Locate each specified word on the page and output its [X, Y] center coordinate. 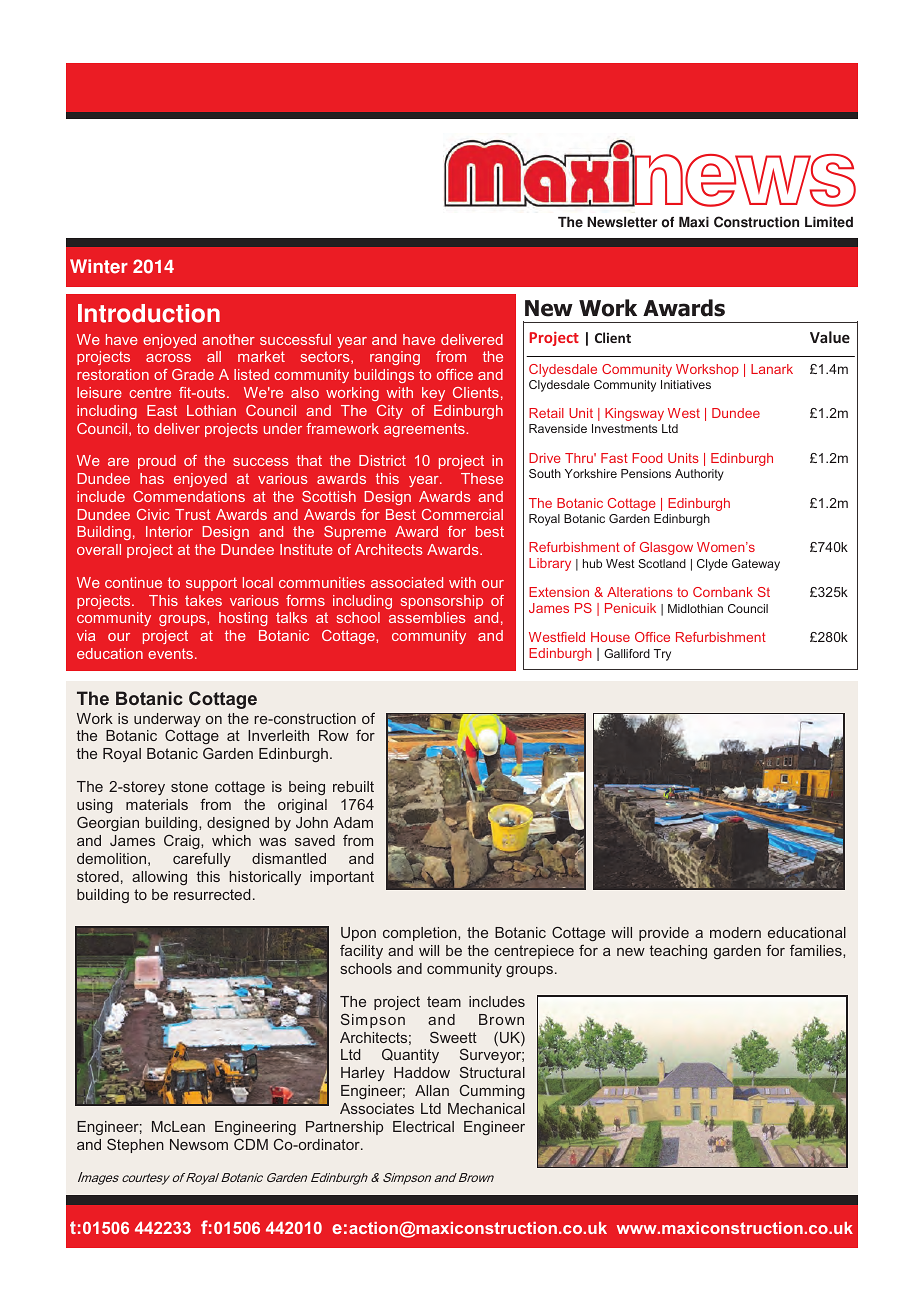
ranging [395, 358]
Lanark [772, 369]
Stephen [135, 1145]
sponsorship [442, 602]
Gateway [756, 565]
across [168, 358]
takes [203, 600]
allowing [159, 878]
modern [735, 932]
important [342, 878]
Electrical [423, 1126]
